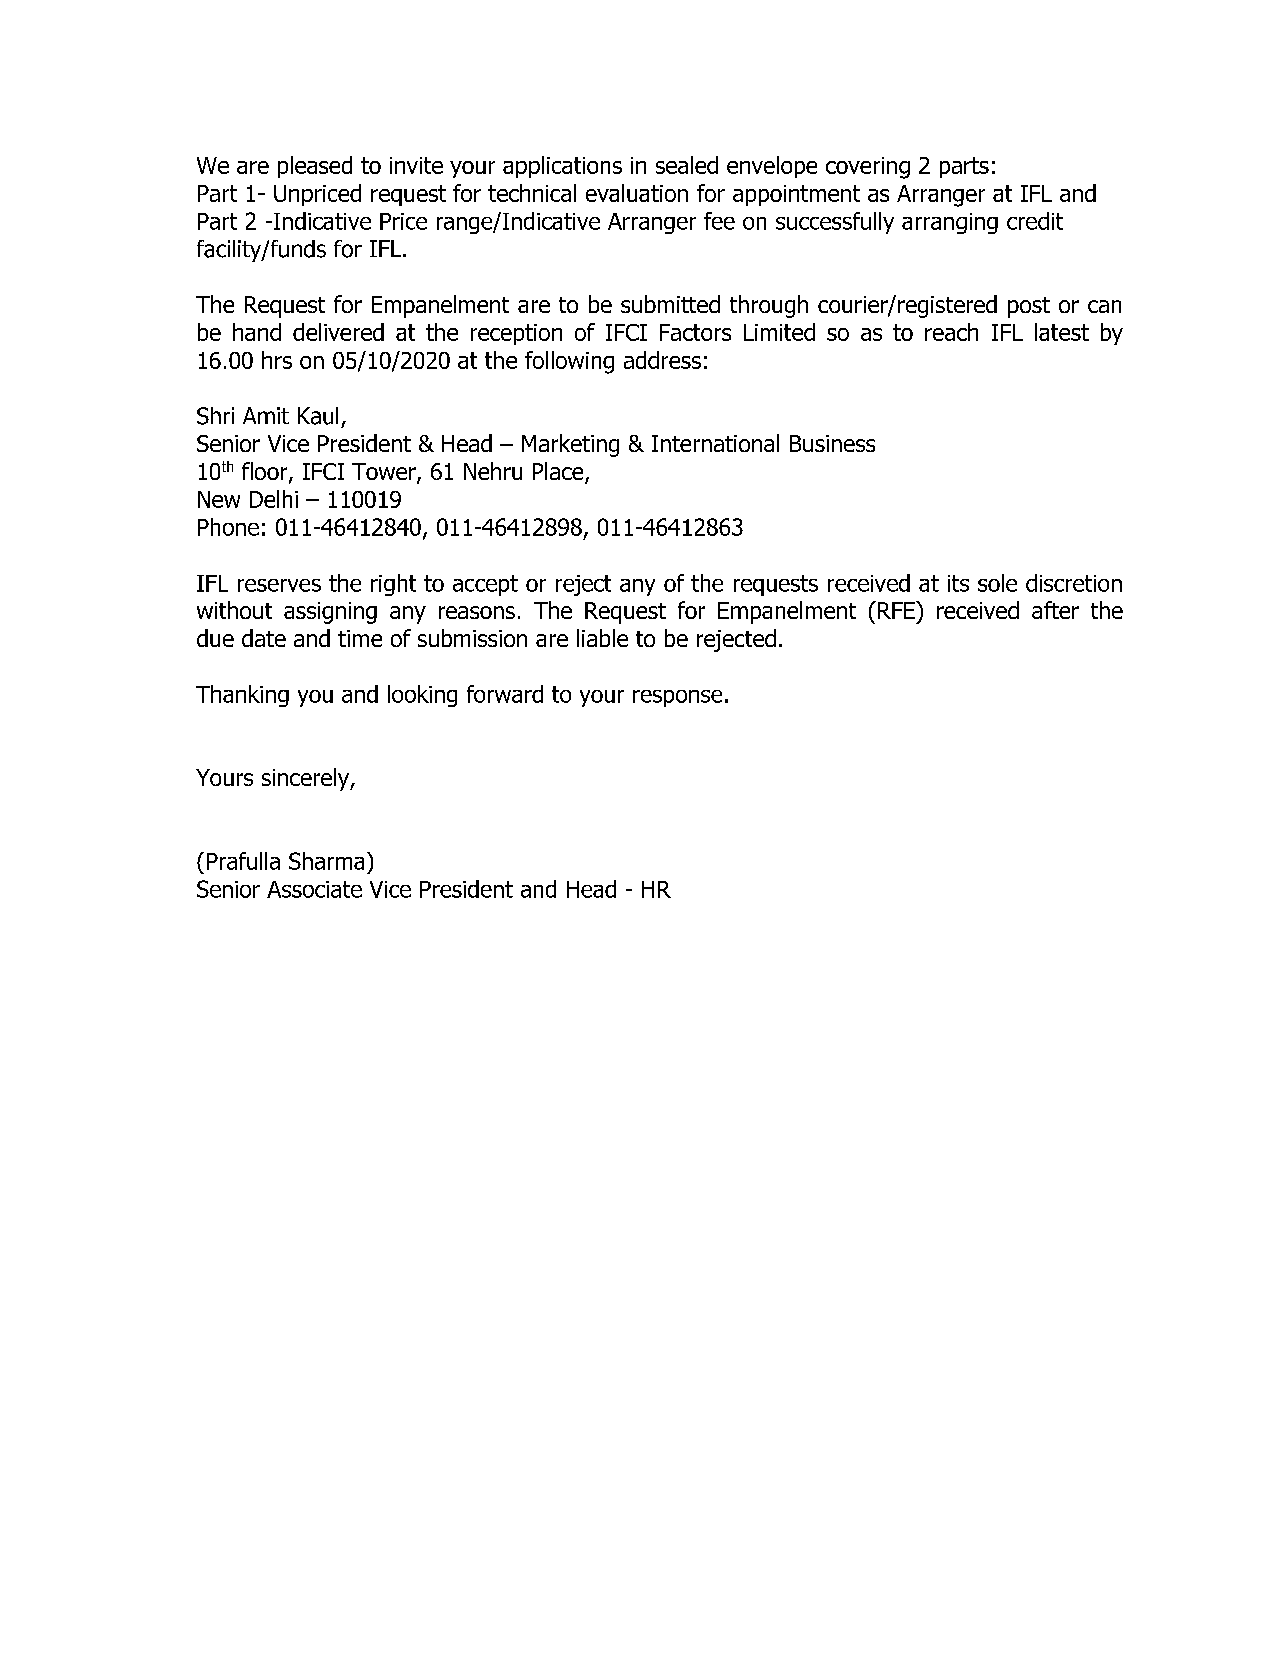  Describe the element at coordinates (318, 416) in the screenshot. I see `Kaul` at that location.
